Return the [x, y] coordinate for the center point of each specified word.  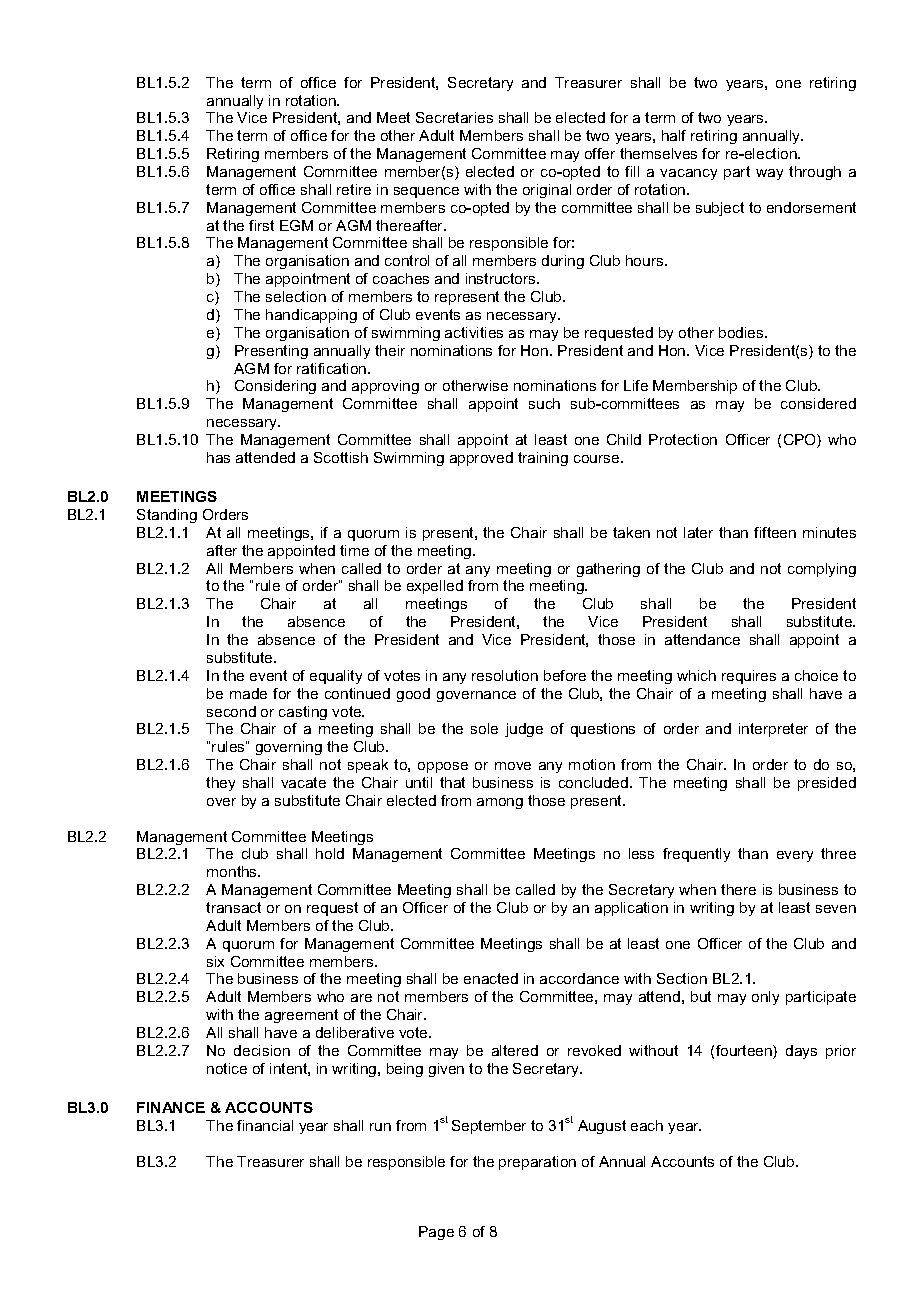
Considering [275, 387]
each [647, 1125]
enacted [491, 978]
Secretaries [454, 117]
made [248, 693]
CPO [801, 441]
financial [265, 1125]
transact [233, 907]
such [544, 403]
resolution [505, 675]
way [769, 174]
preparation [537, 1163]
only [765, 998]
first [261, 225]
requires [749, 677]
